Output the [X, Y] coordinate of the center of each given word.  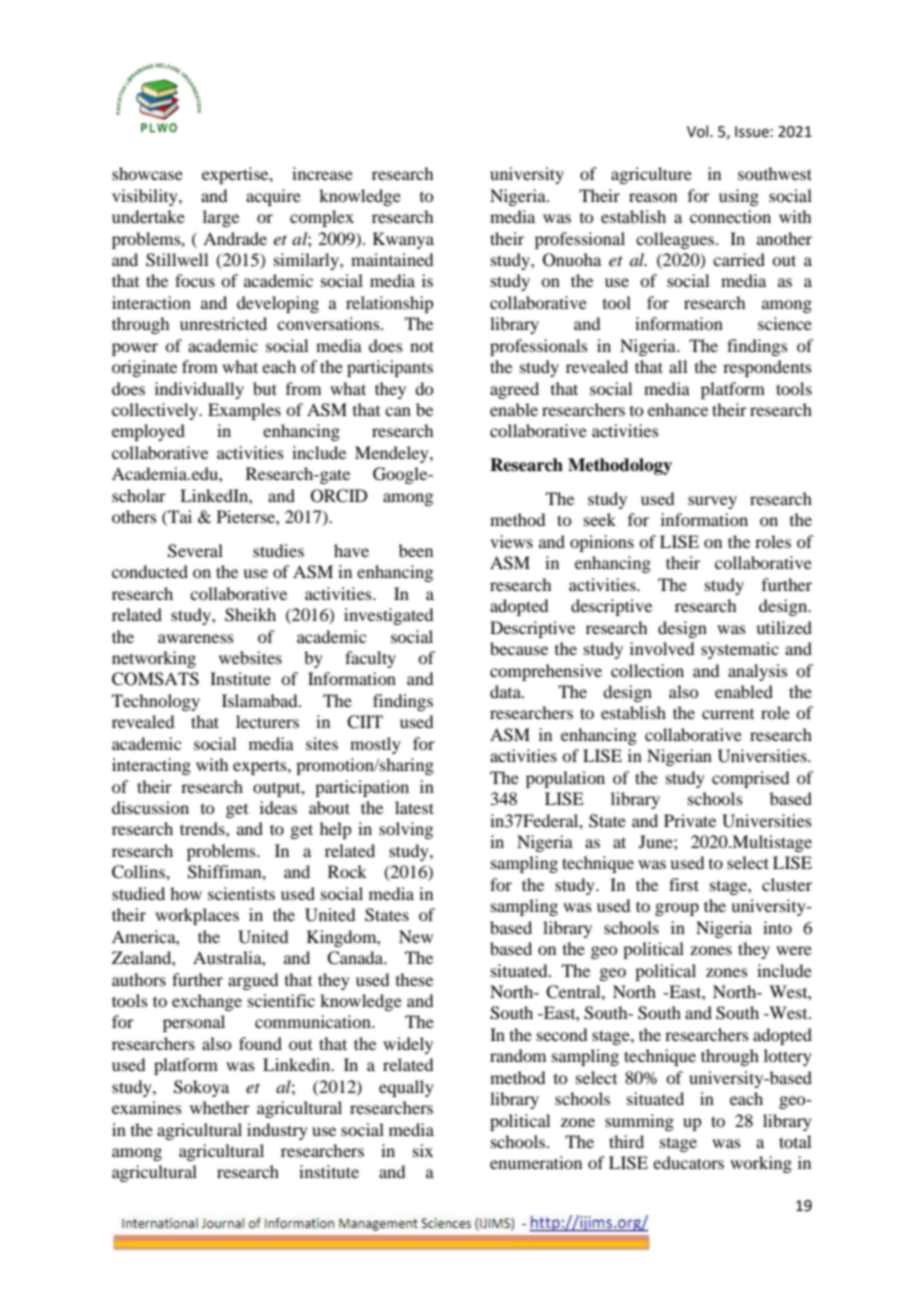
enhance [678, 409]
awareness [196, 638]
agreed [514, 390]
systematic [740, 650]
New [416, 936]
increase [322, 173]
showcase [147, 173]
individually [199, 390]
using [739, 197]
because [519, 648]
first [684, 884]
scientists [241, 893]
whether [220, 1107]
